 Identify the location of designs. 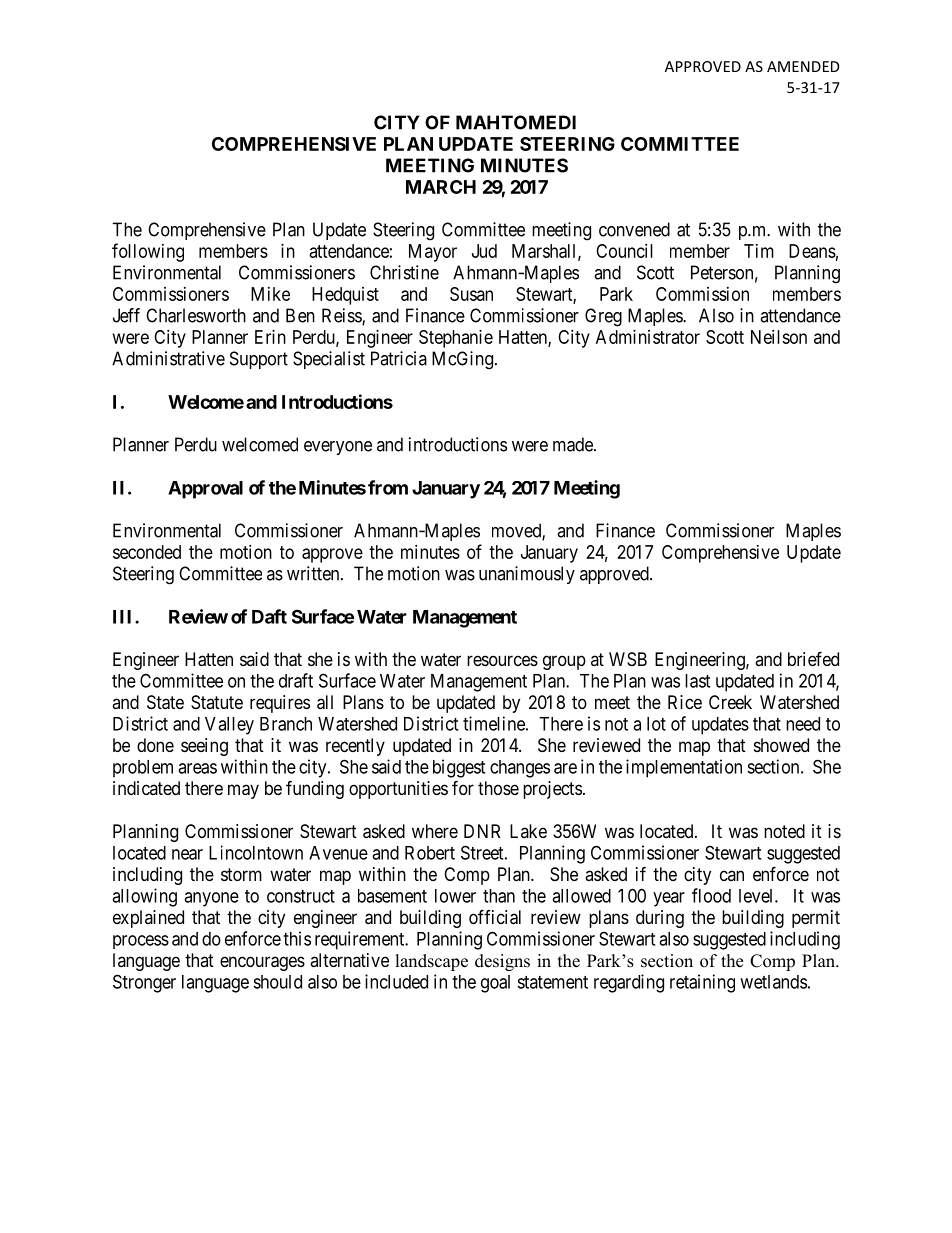
(502, 962).
